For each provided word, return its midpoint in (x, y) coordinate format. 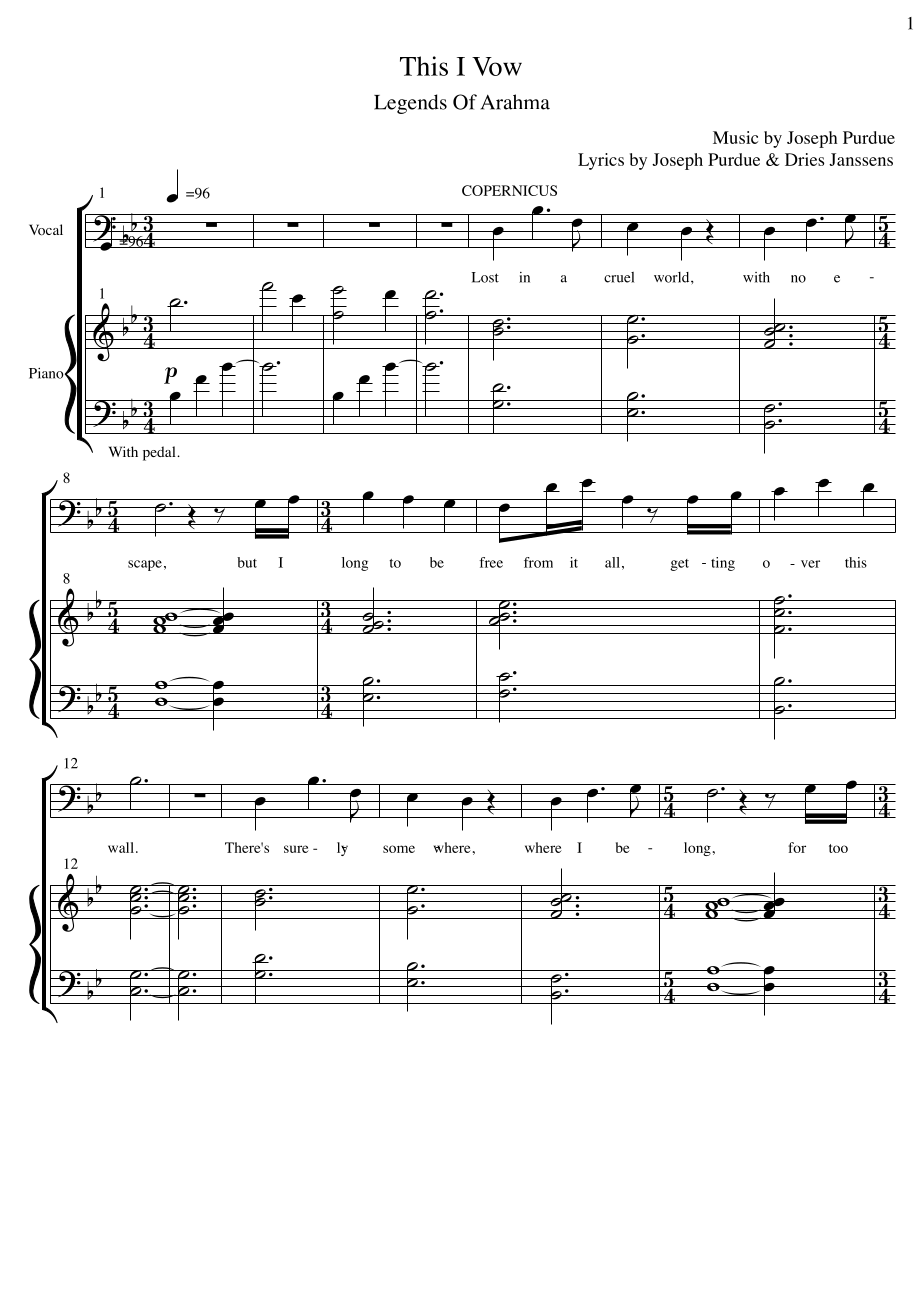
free (491, 562)
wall (121, 847)
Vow (497, 66)
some (399, 849)
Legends (410, 104)
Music (735, 137)
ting (723, 564)
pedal (160, 453)
